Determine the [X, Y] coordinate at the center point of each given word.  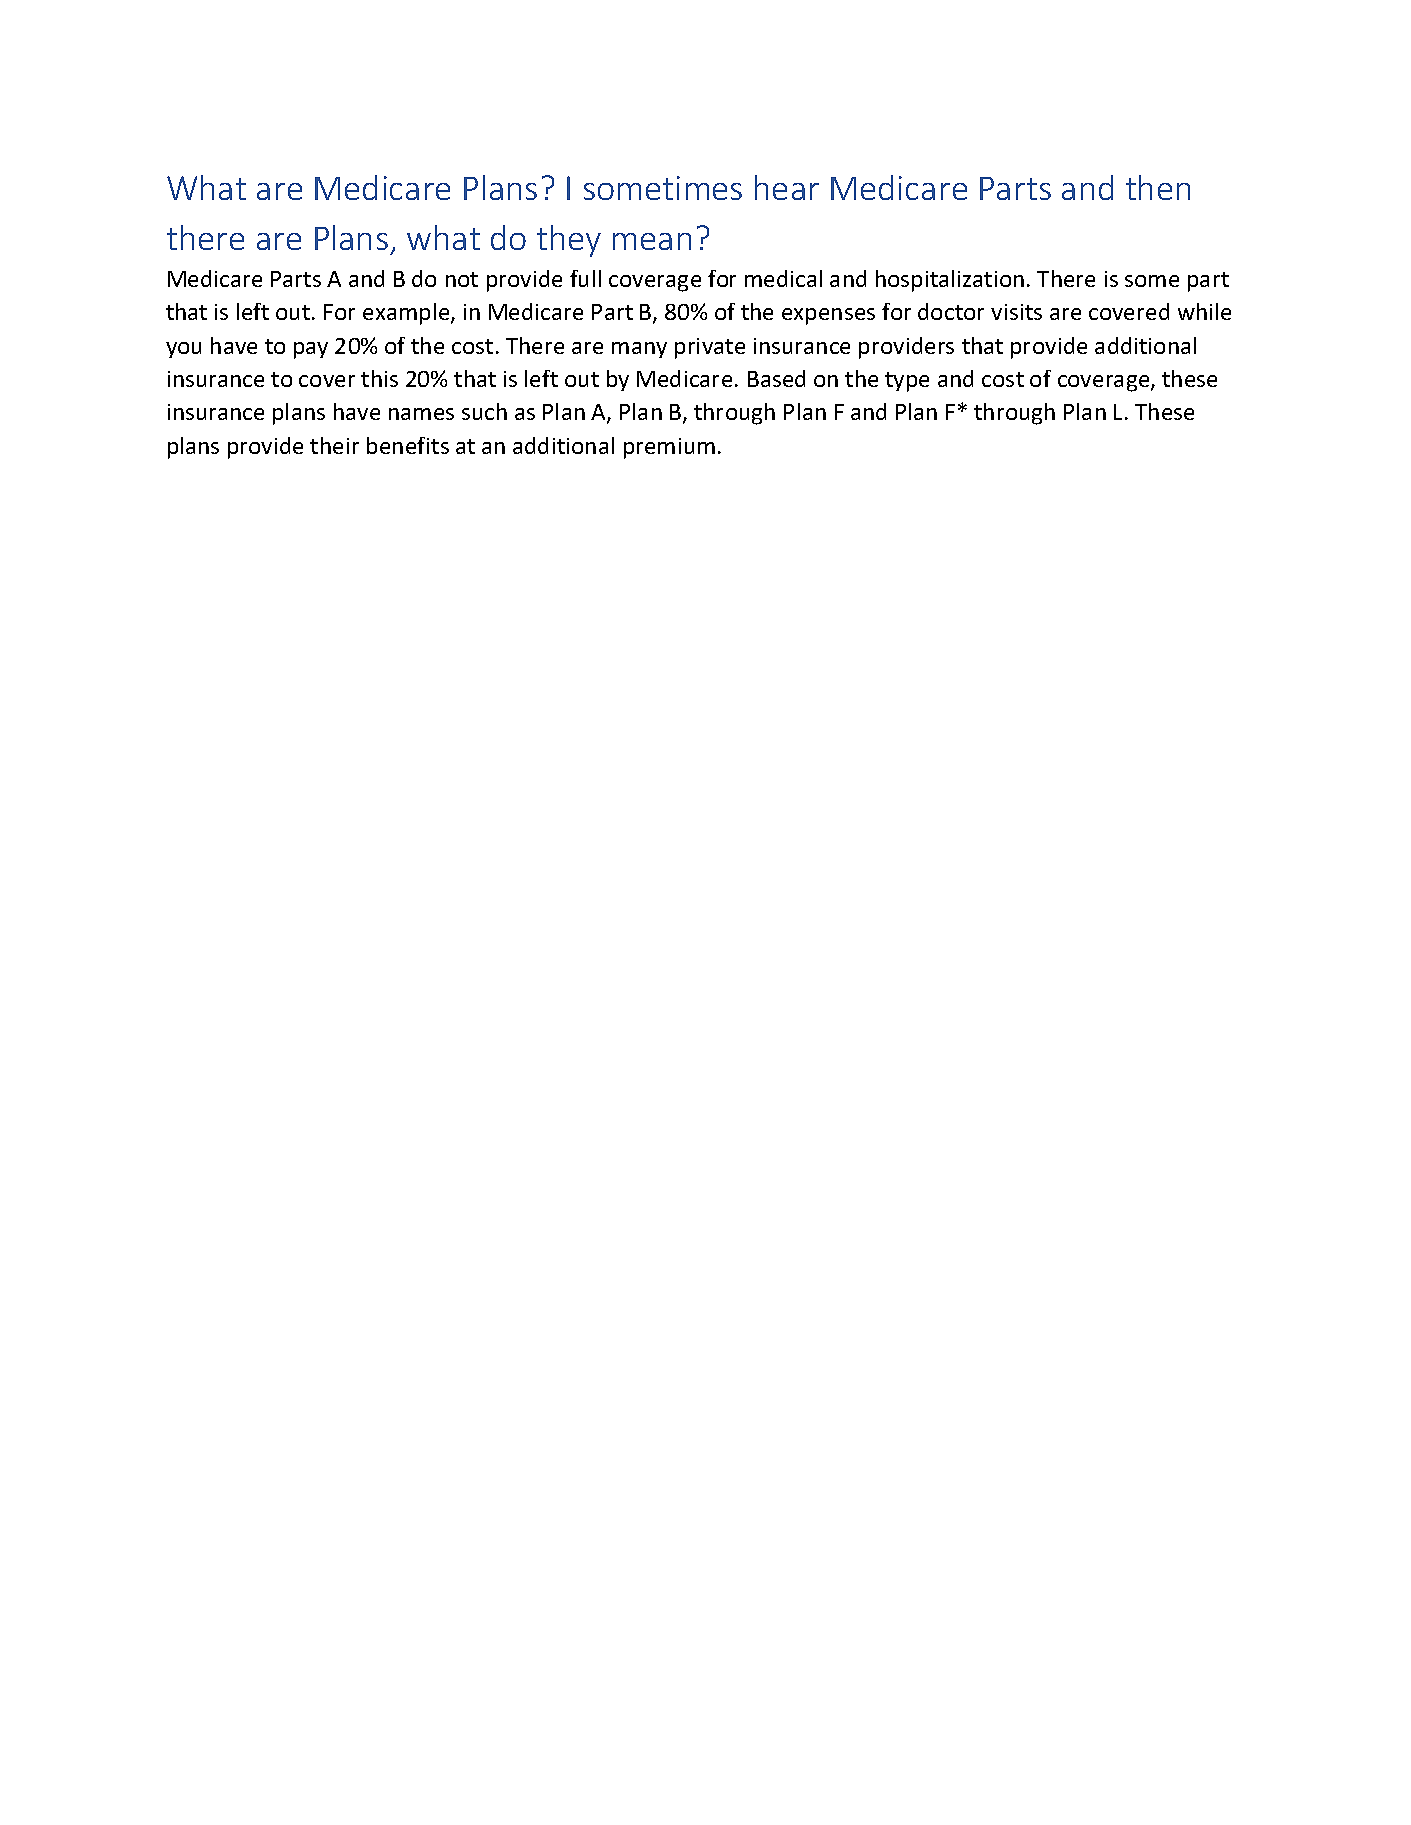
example [407, 314]
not [462, 279]
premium [669, 448]
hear [787, 187]
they [569, 241]
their [334, 445]
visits [1016, 312]
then [1158, 187]
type [907, 382]
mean [652, 241]
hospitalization [950, 281]
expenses [828, 316]
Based [776, 378]
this [379, 378]
